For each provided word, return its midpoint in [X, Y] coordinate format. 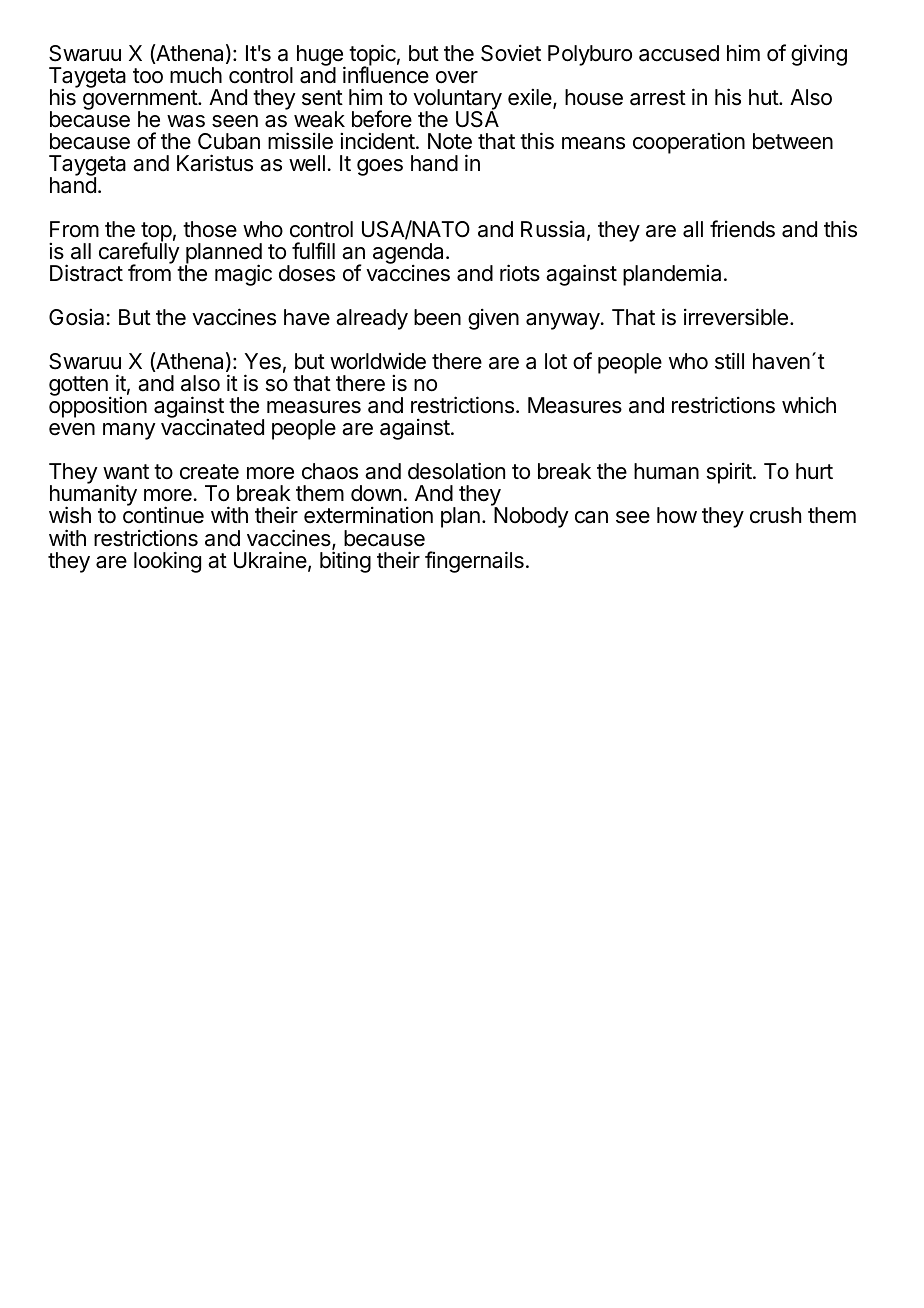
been [437, 317]
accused [679, 53]
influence [386, 74]
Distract [86, 273]
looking [167, 562]
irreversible [736, 317]
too [148, 76]
